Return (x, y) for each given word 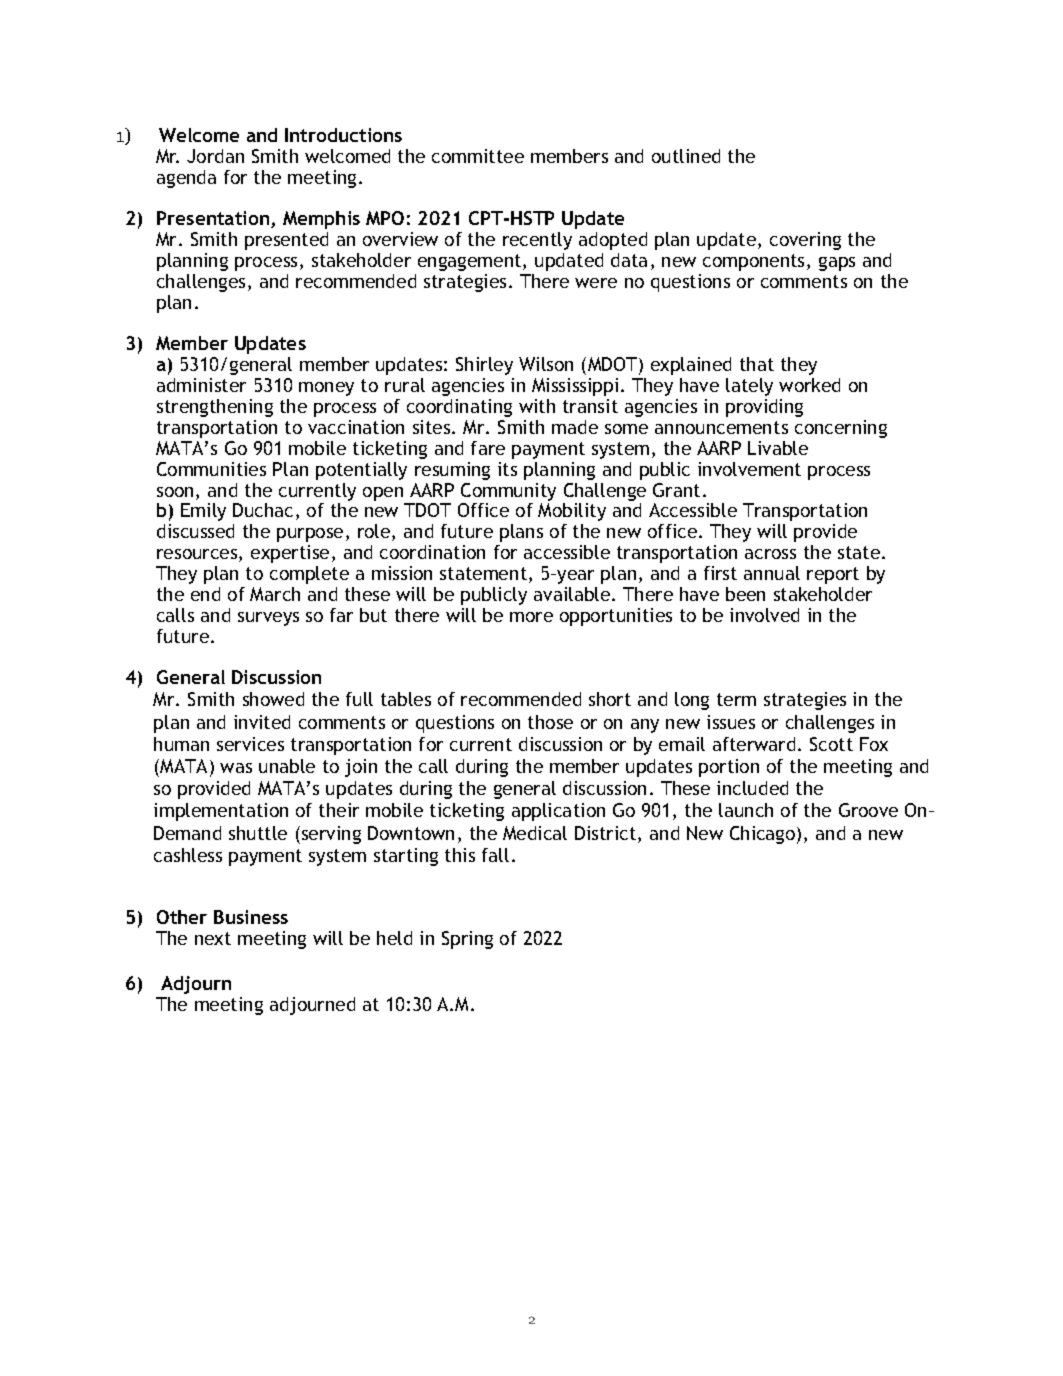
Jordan (215, 156)
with (537, 406)
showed (273, 699)
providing (764, 408)
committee (478, 156)
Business (251, 917)
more (531, 617)
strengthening (215, 408)
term (736, 699)
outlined (686, 156)
